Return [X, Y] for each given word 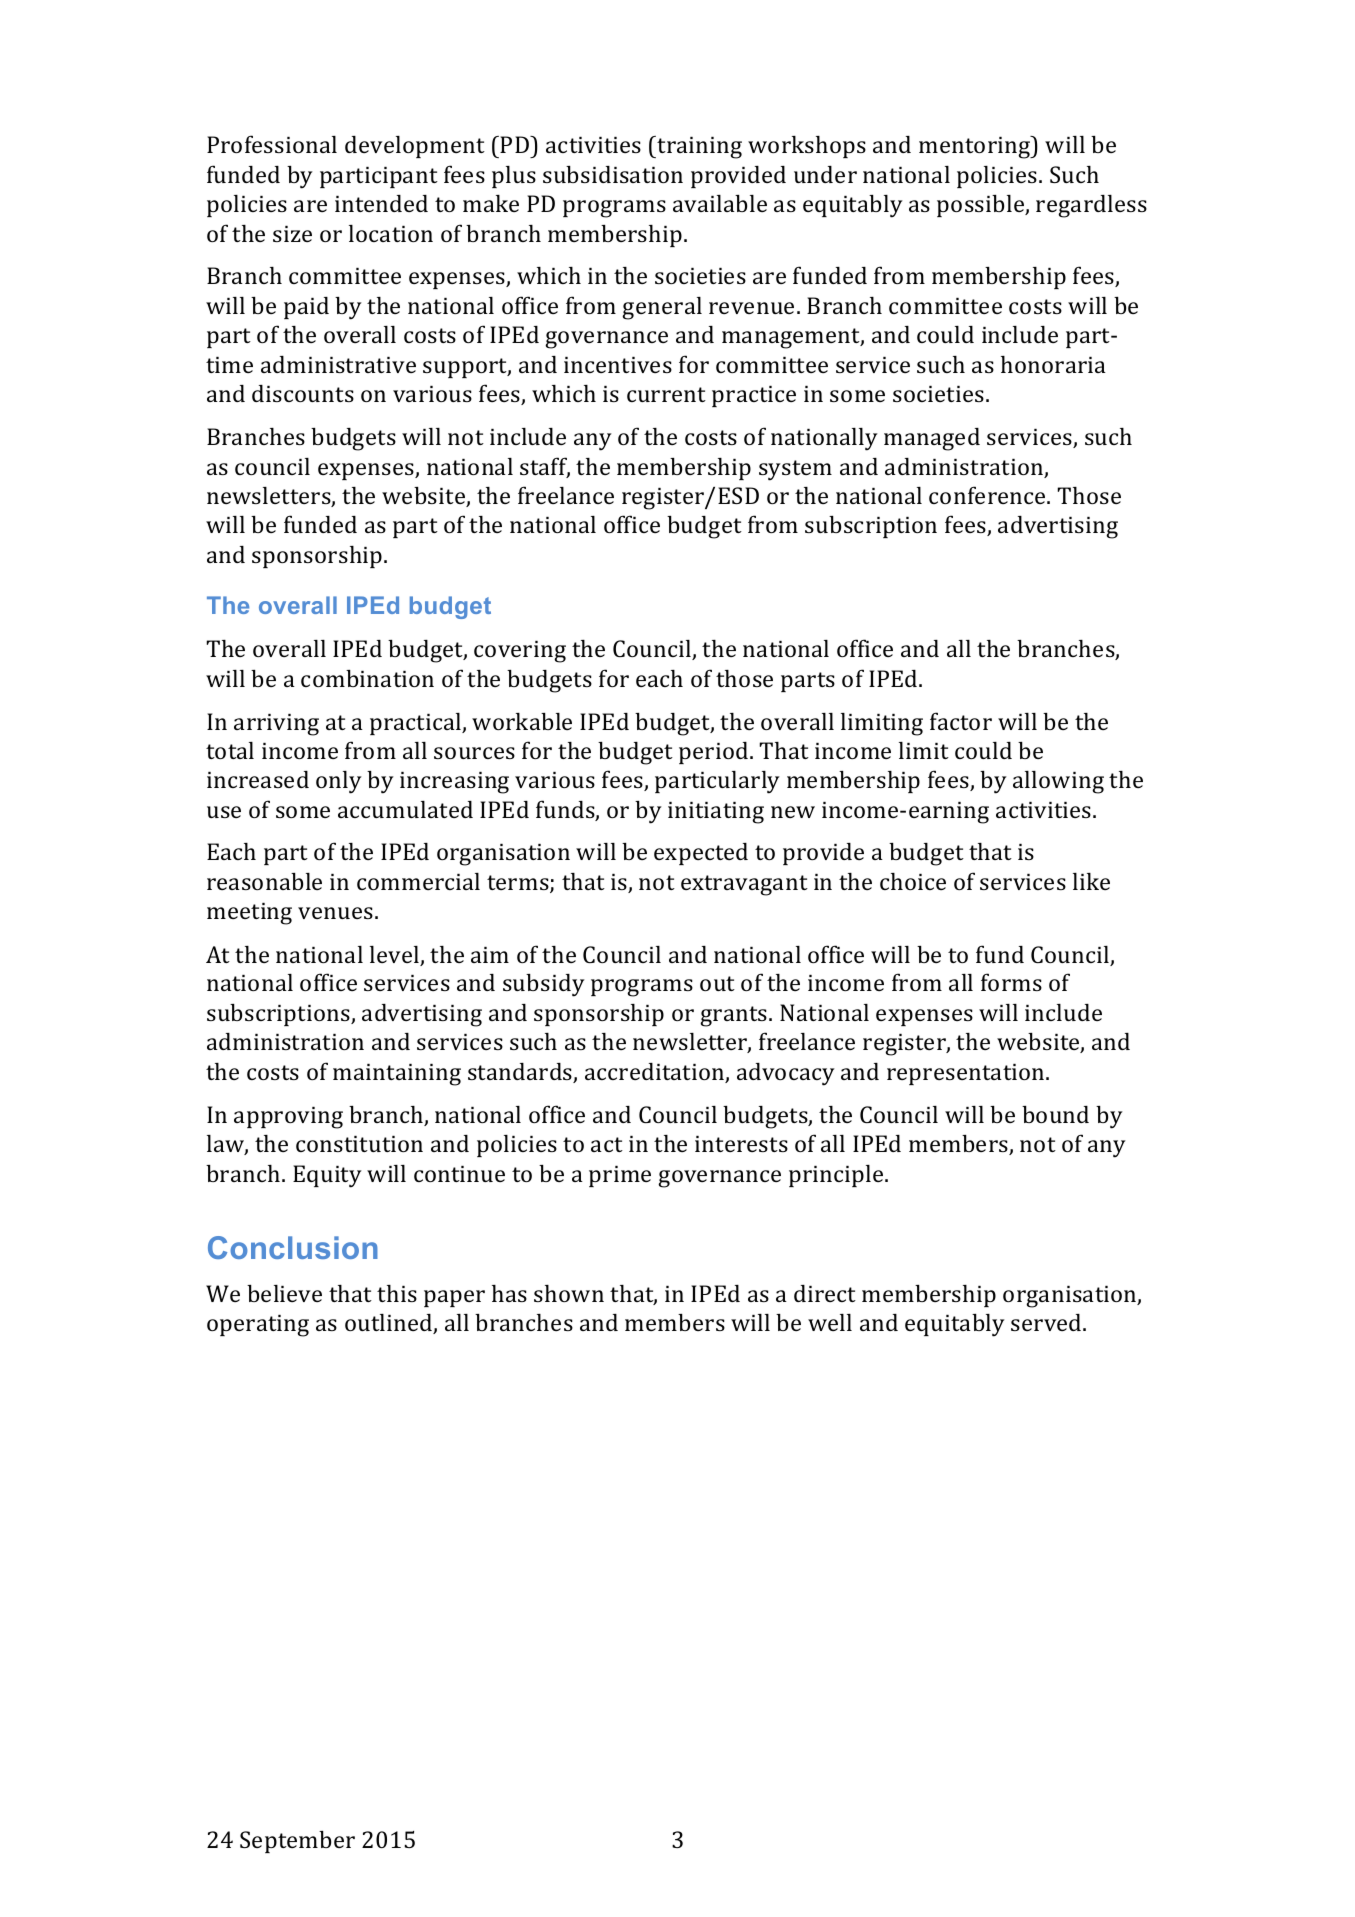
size [292, 234]
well [830, 1322]
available [720, 203]
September [297, 1842]
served [1047, 1322]
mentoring [976, 147]
